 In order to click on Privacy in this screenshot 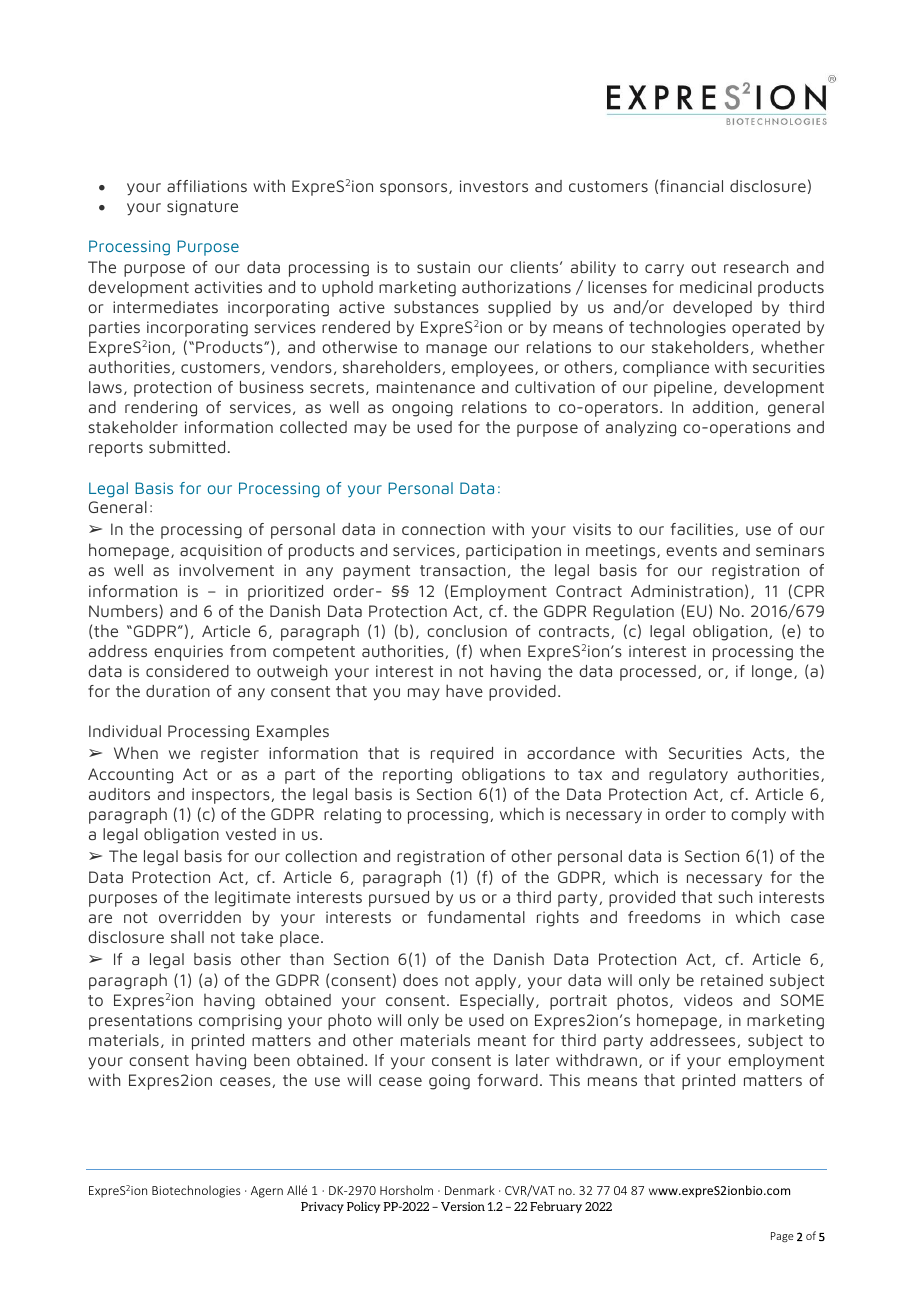, I will do `click(322, 1207)`.
